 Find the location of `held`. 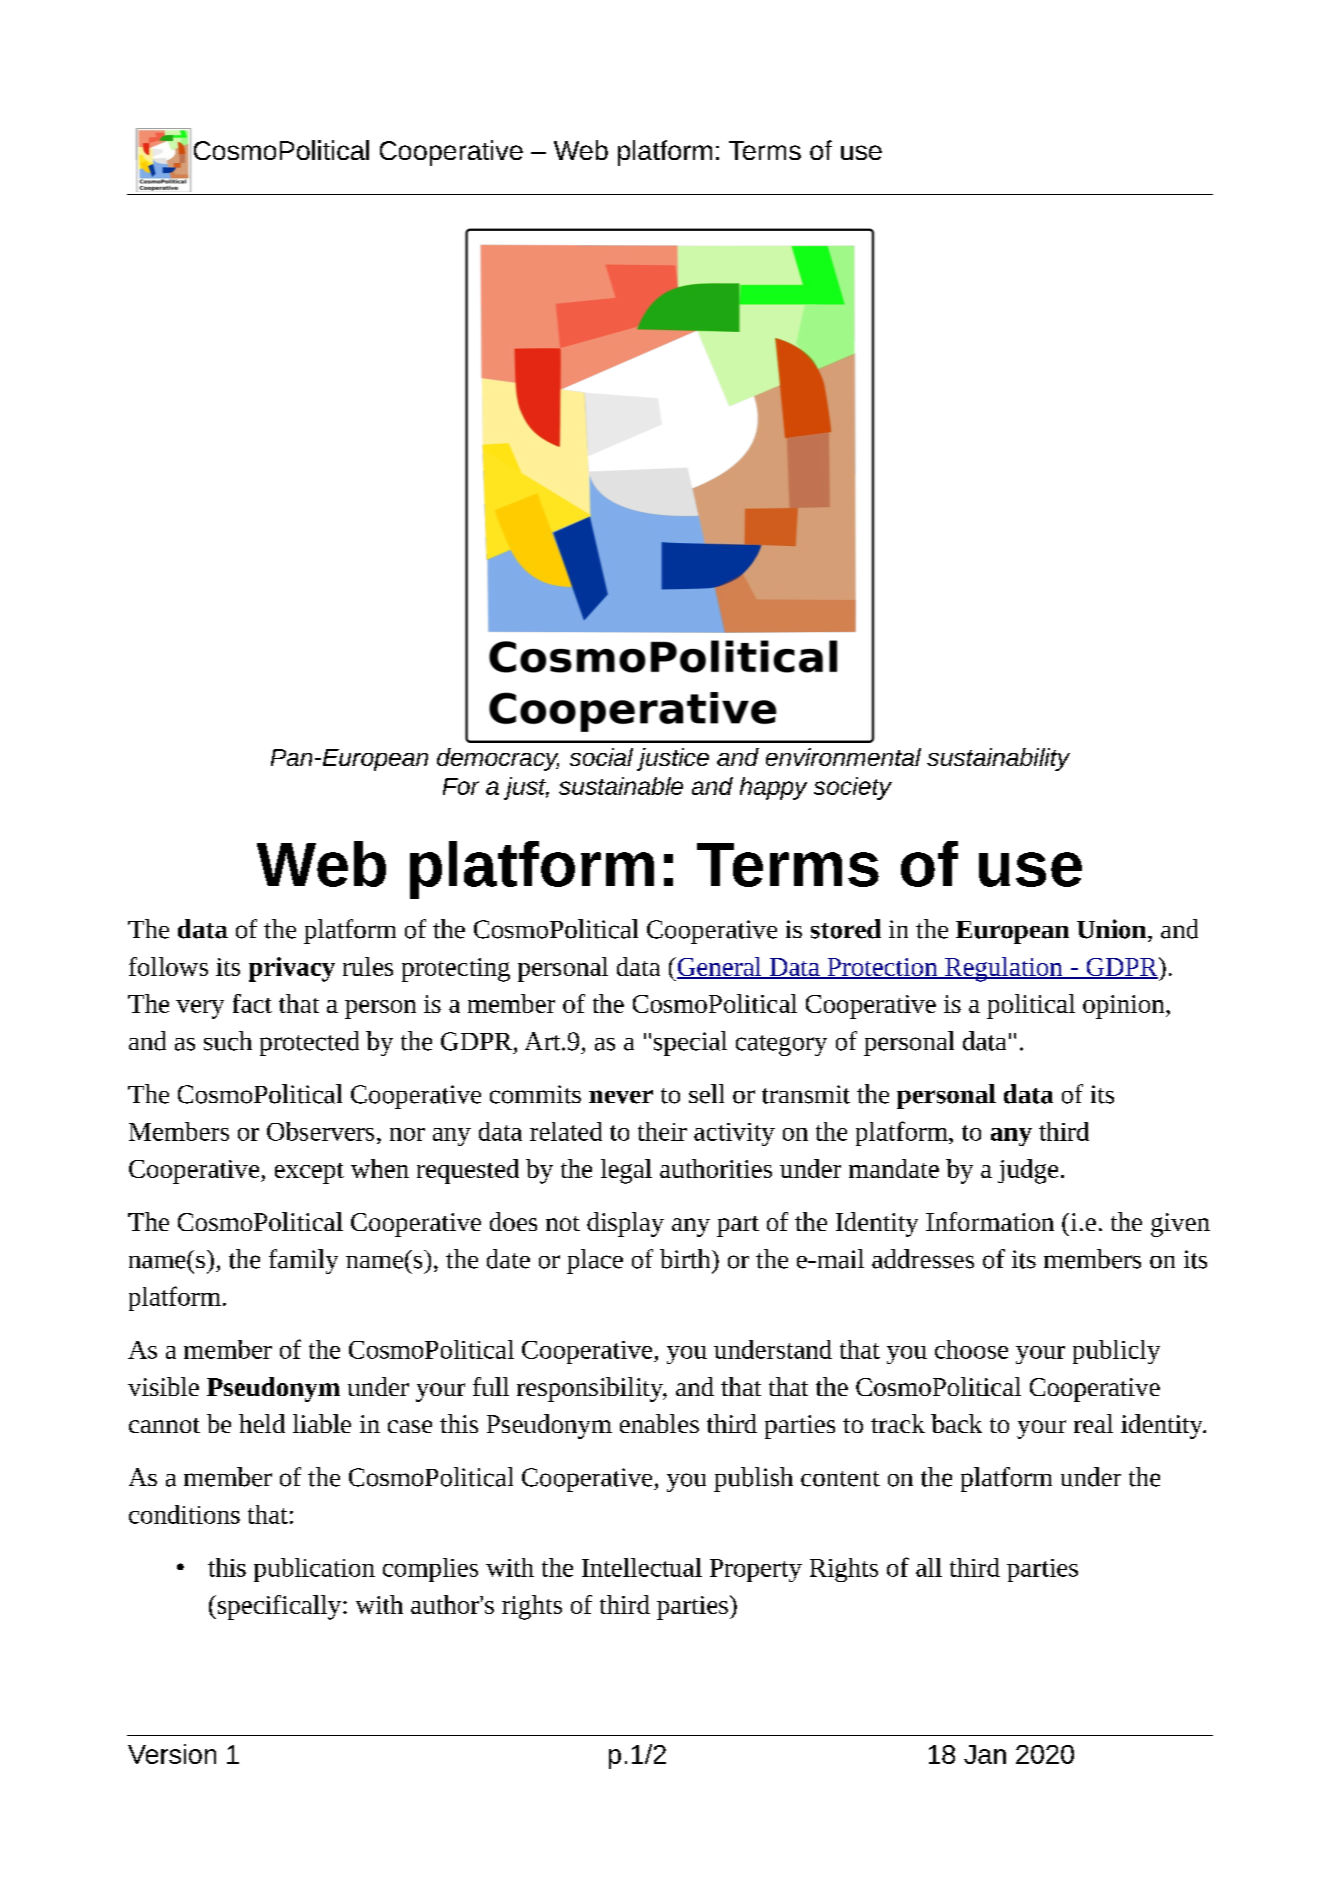

held is located at coordinates (262, 1423).
